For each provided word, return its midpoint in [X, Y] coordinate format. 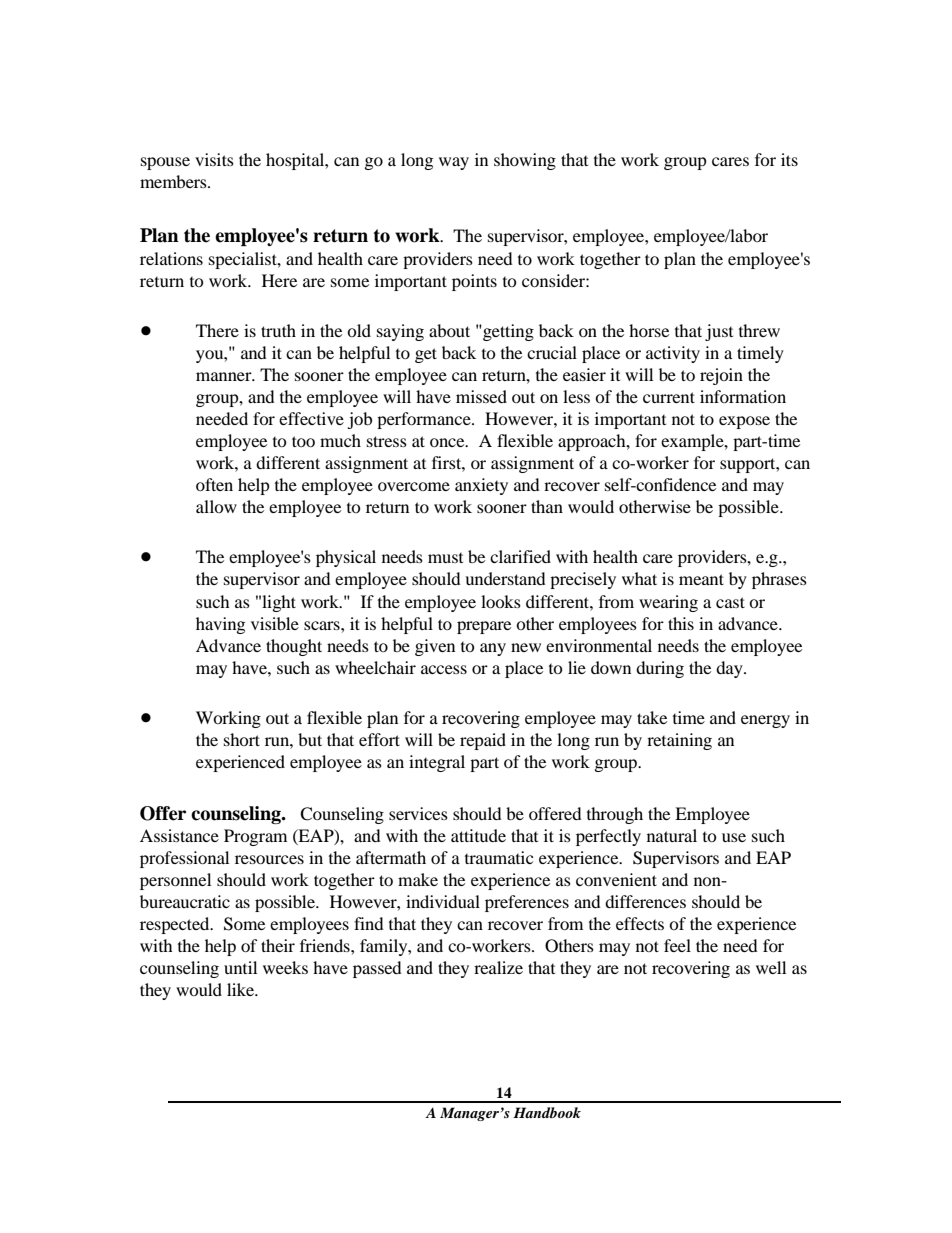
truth [278, 330]
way [454, 163]
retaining [679, 741]
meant [701, 579]
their [278, 945]
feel [677, 945]
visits [214, 159]
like [242, 989]
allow [216, 506]
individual [443, 901]
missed [481, 396]
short [242, 739]
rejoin [721, 376]
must [445, 558]
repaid [483, 741]
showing [525, 161]
